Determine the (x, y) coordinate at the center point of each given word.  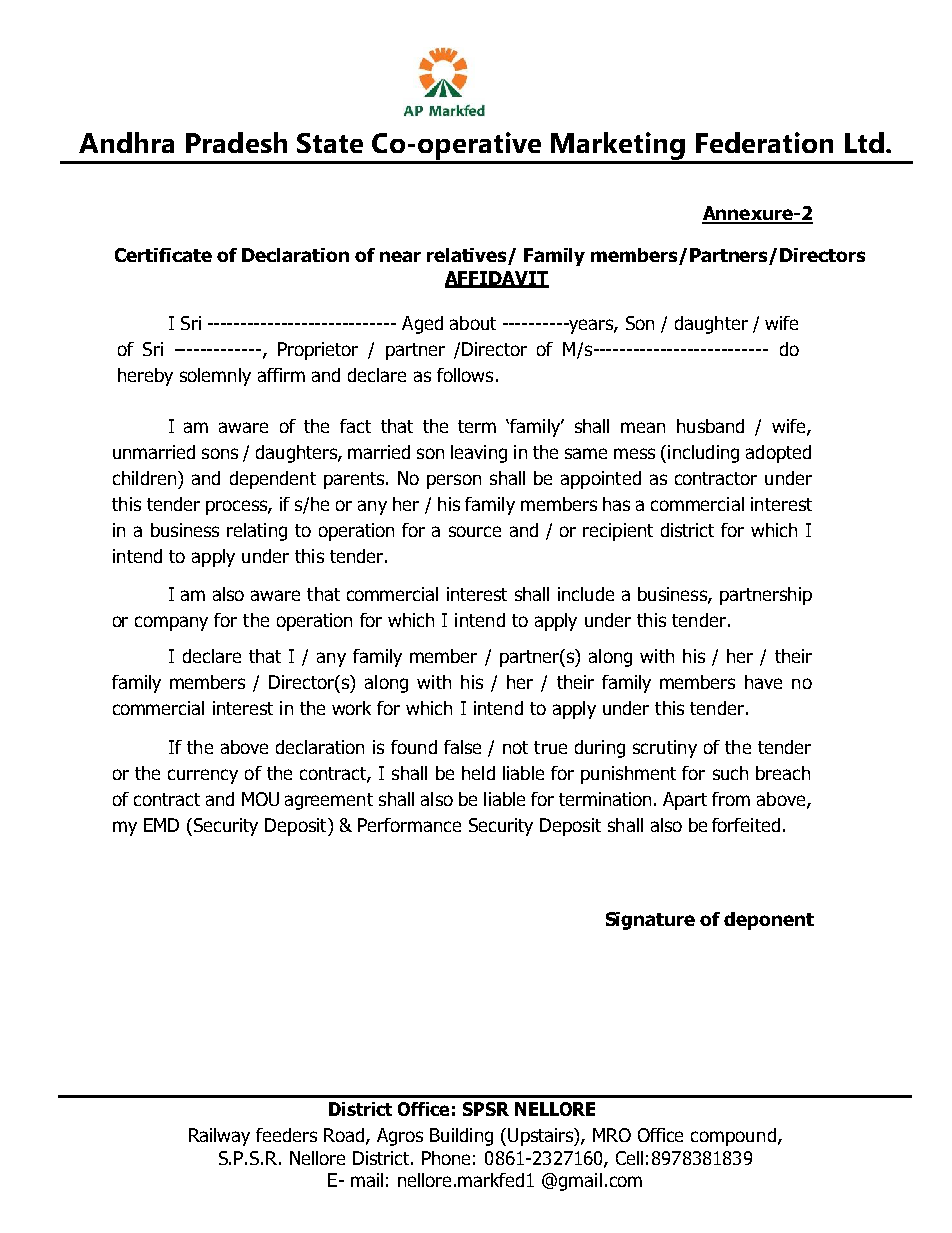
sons (220, 453)
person (454, 481)
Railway (219, 1137)
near (400, 256)
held (478, 773)
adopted (778, 454)
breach (783, 773)
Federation (764, 142)
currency (203, 776)
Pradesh (236, 142)
